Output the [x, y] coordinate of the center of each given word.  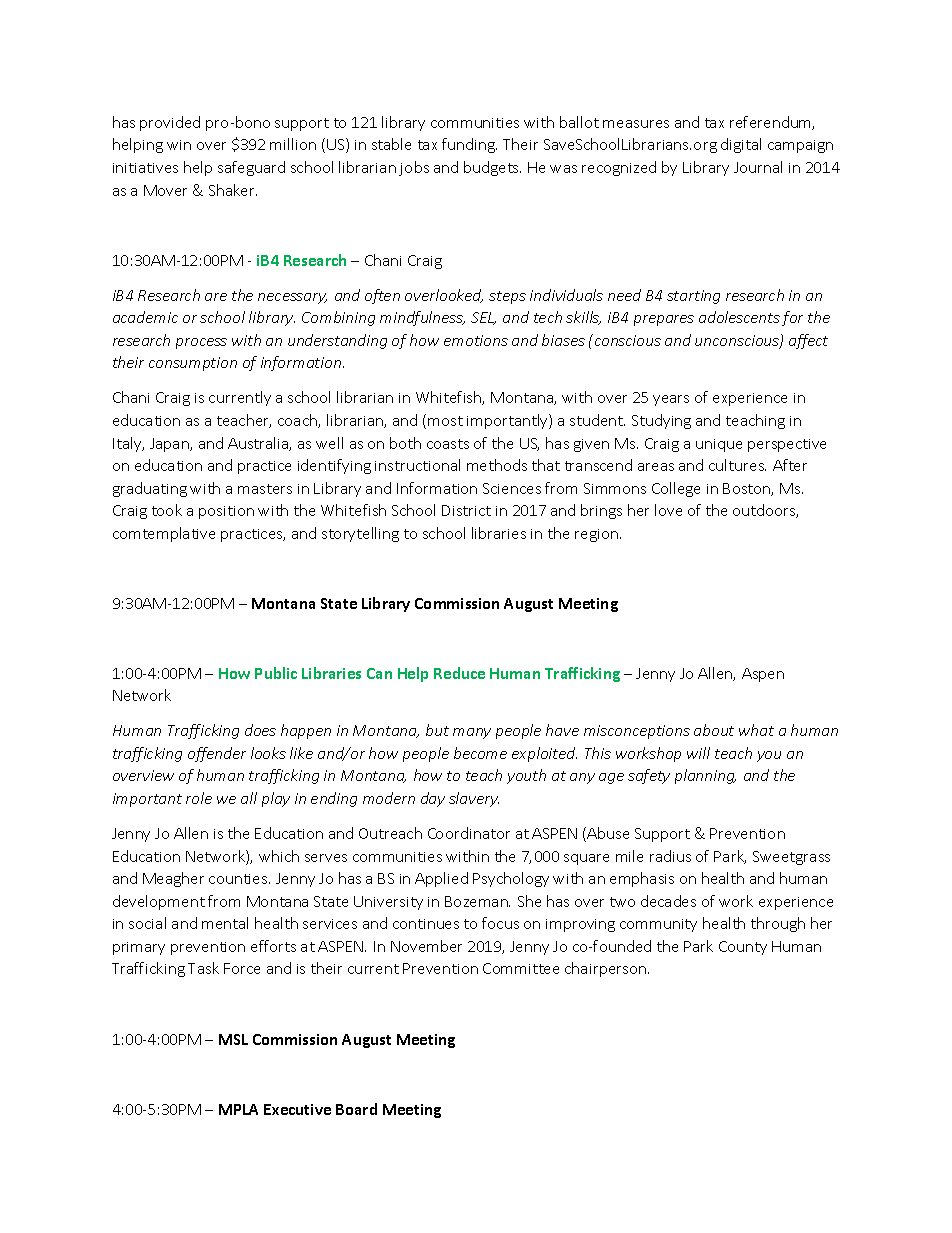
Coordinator [469, 833]
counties [239, 879]
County [743, 948]
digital [741, 145]
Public [276, 673]
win [179, 145]
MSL [233, 1039]
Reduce [459, 673]
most [445, 421]
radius [670, 856]
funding [469, 145]
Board [356, 1109]
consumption [193, 364]
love [668, 510]
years [671, 400]
